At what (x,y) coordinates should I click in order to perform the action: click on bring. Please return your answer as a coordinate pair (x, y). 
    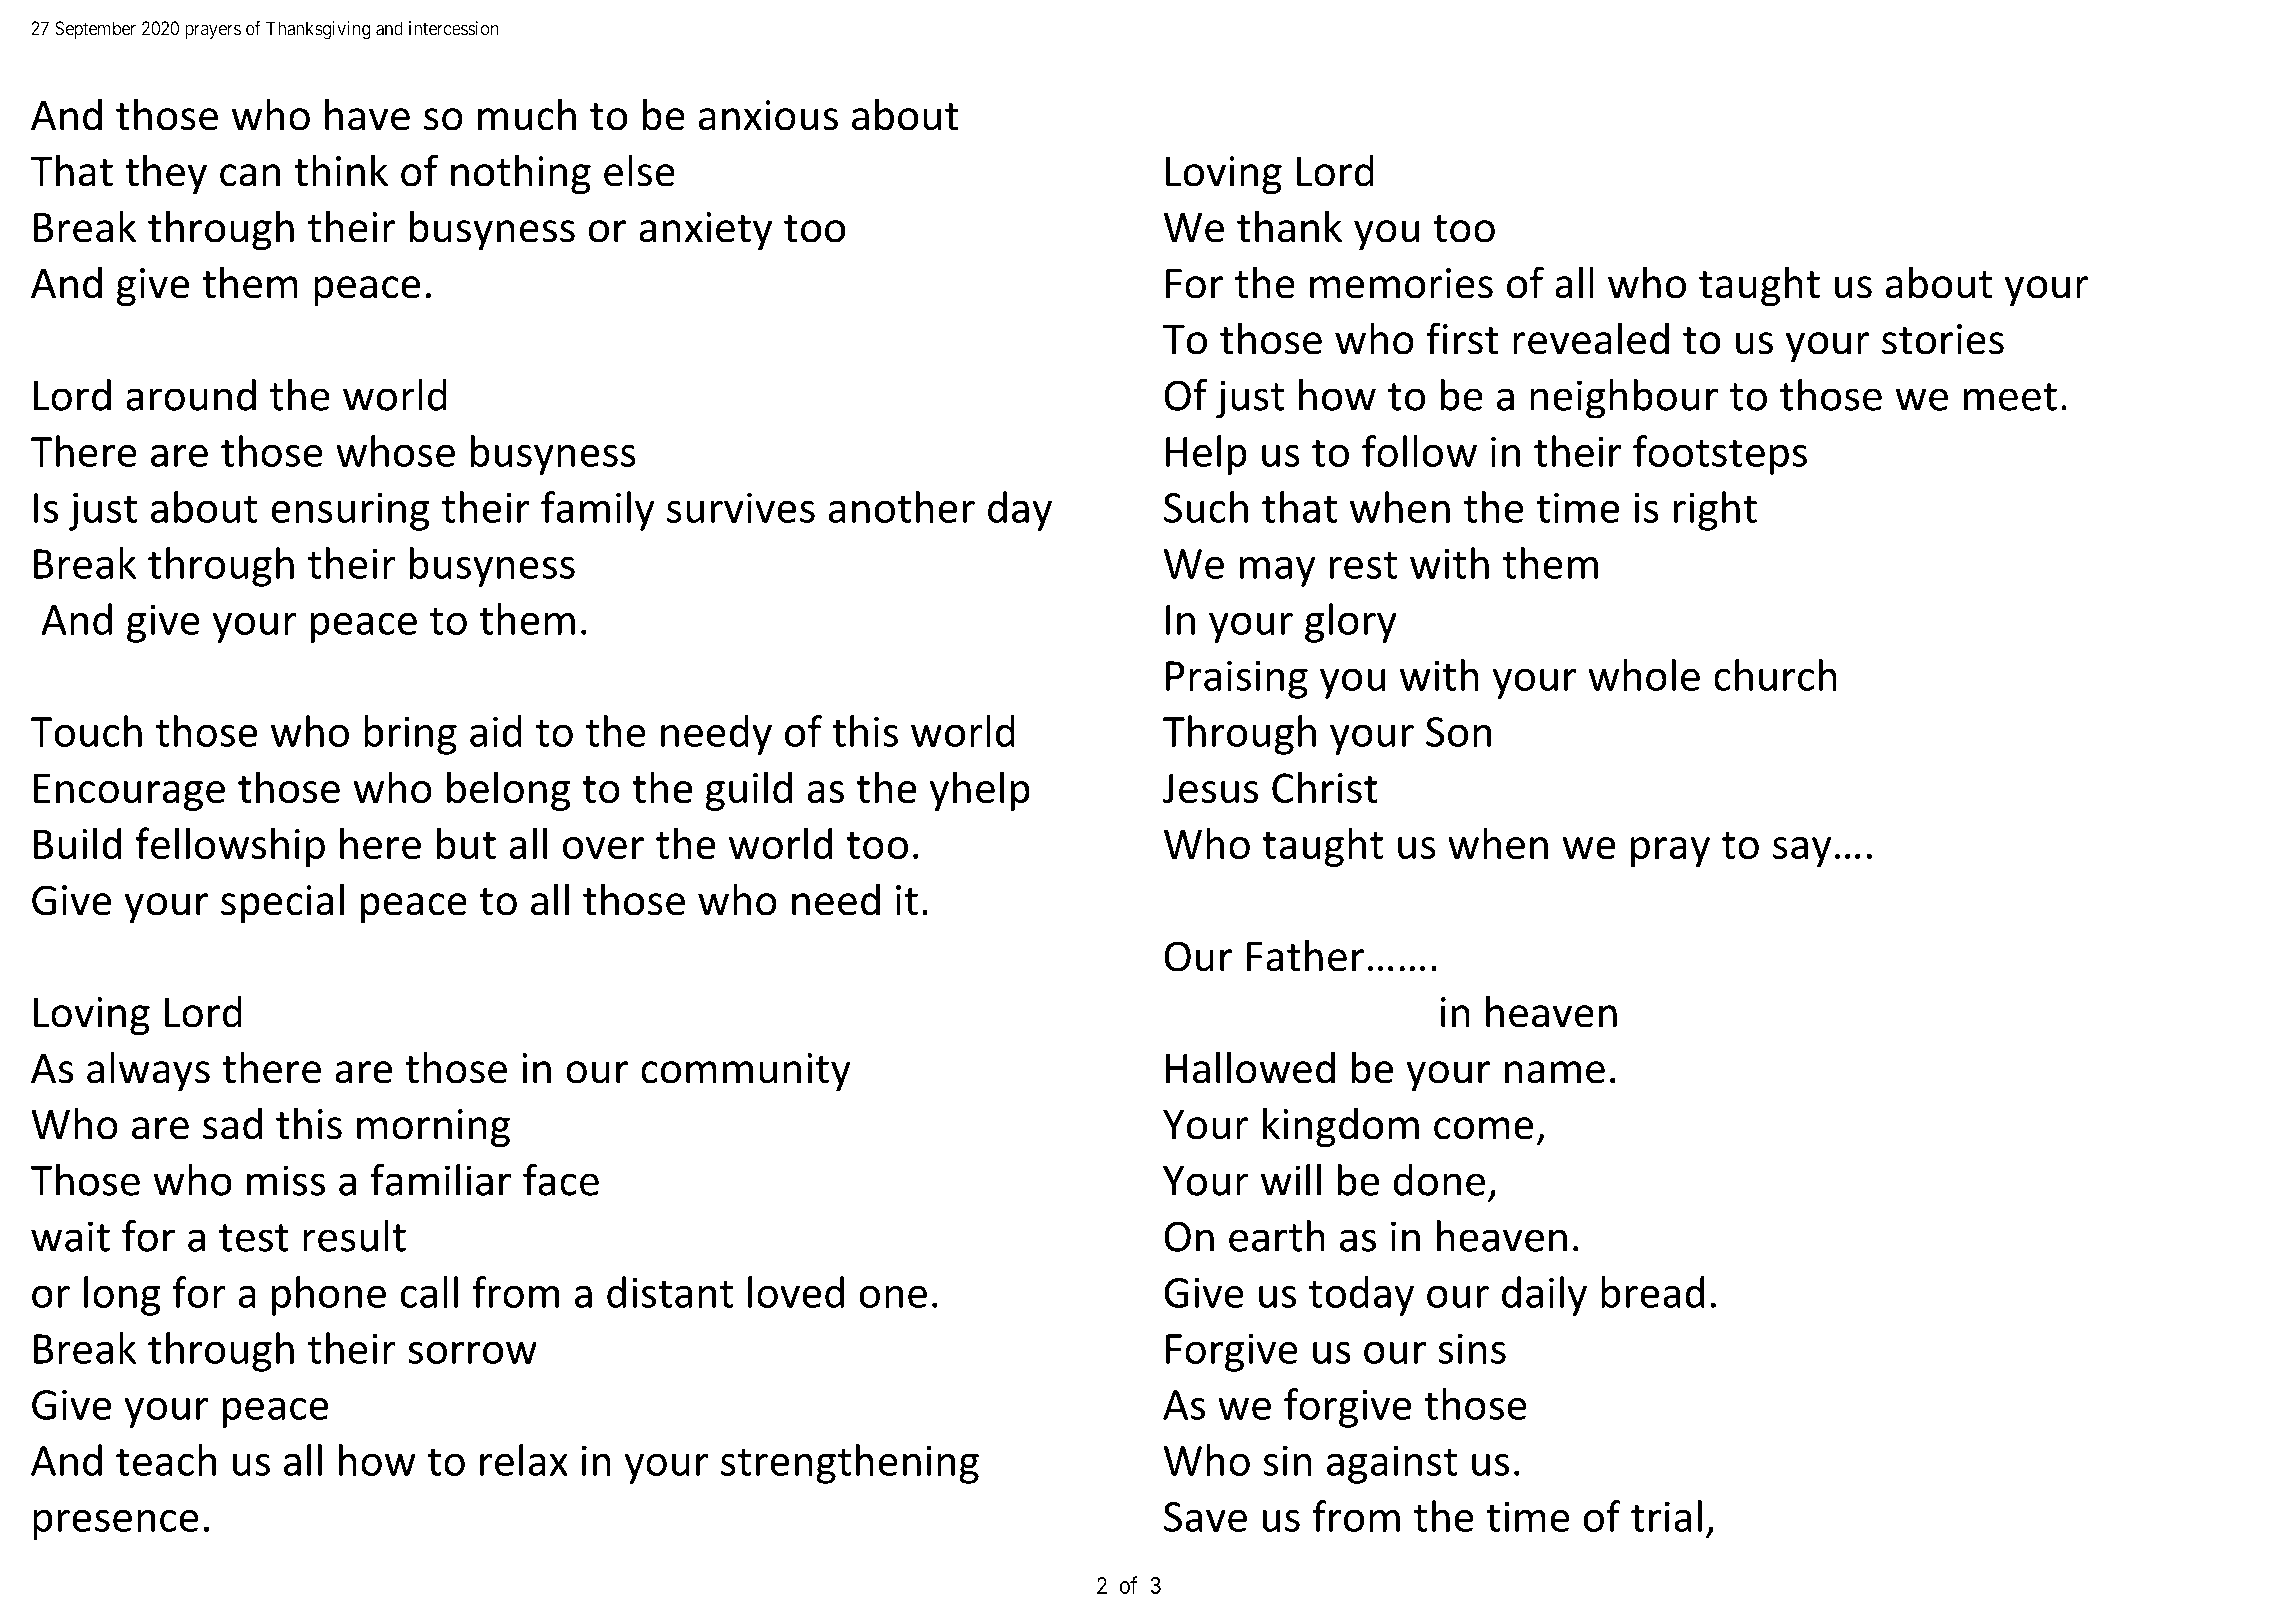
    Looking at the image, I should click on (410, 735).
